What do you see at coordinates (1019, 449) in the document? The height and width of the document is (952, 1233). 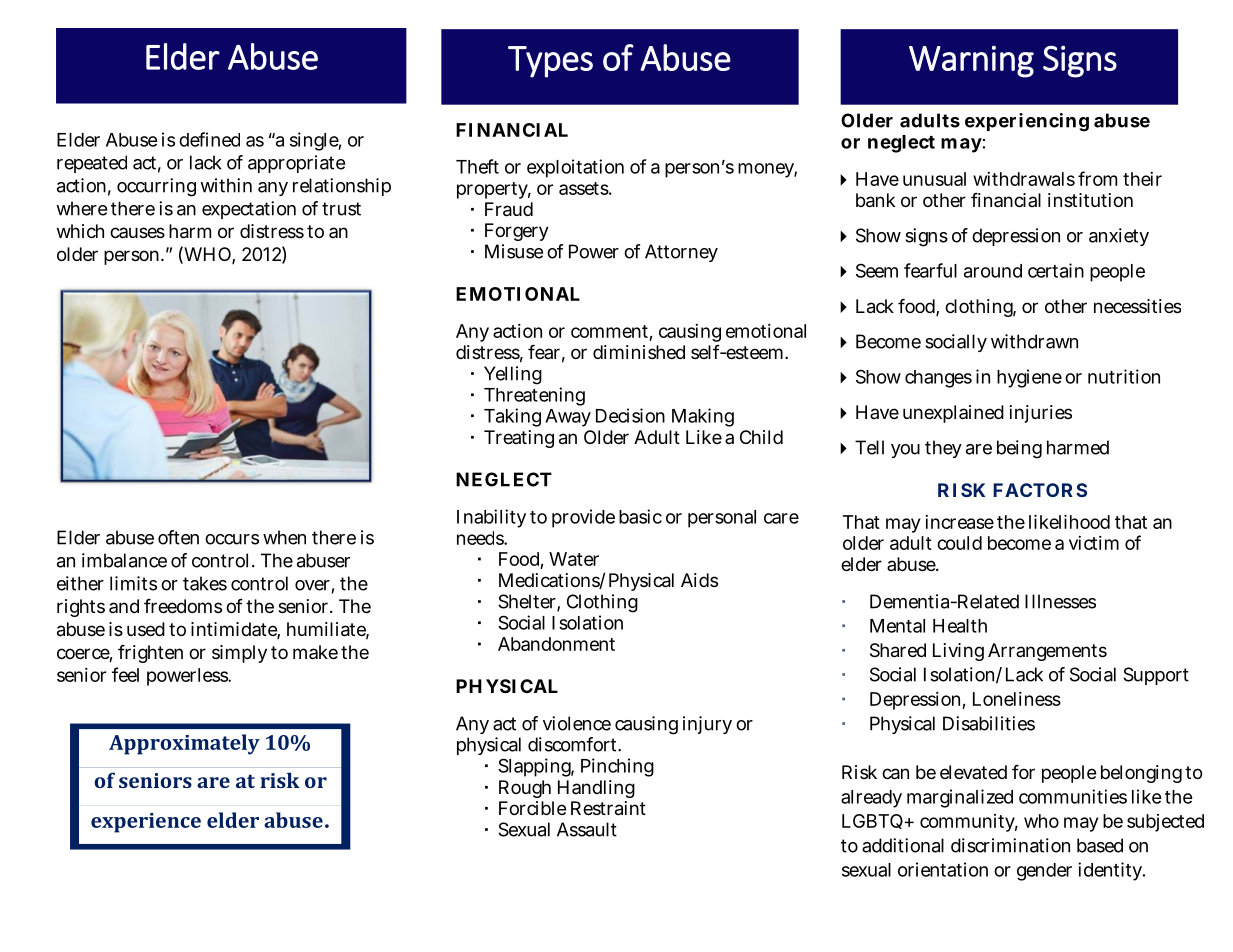 I see `being` at bounding box center [1019, 449].
